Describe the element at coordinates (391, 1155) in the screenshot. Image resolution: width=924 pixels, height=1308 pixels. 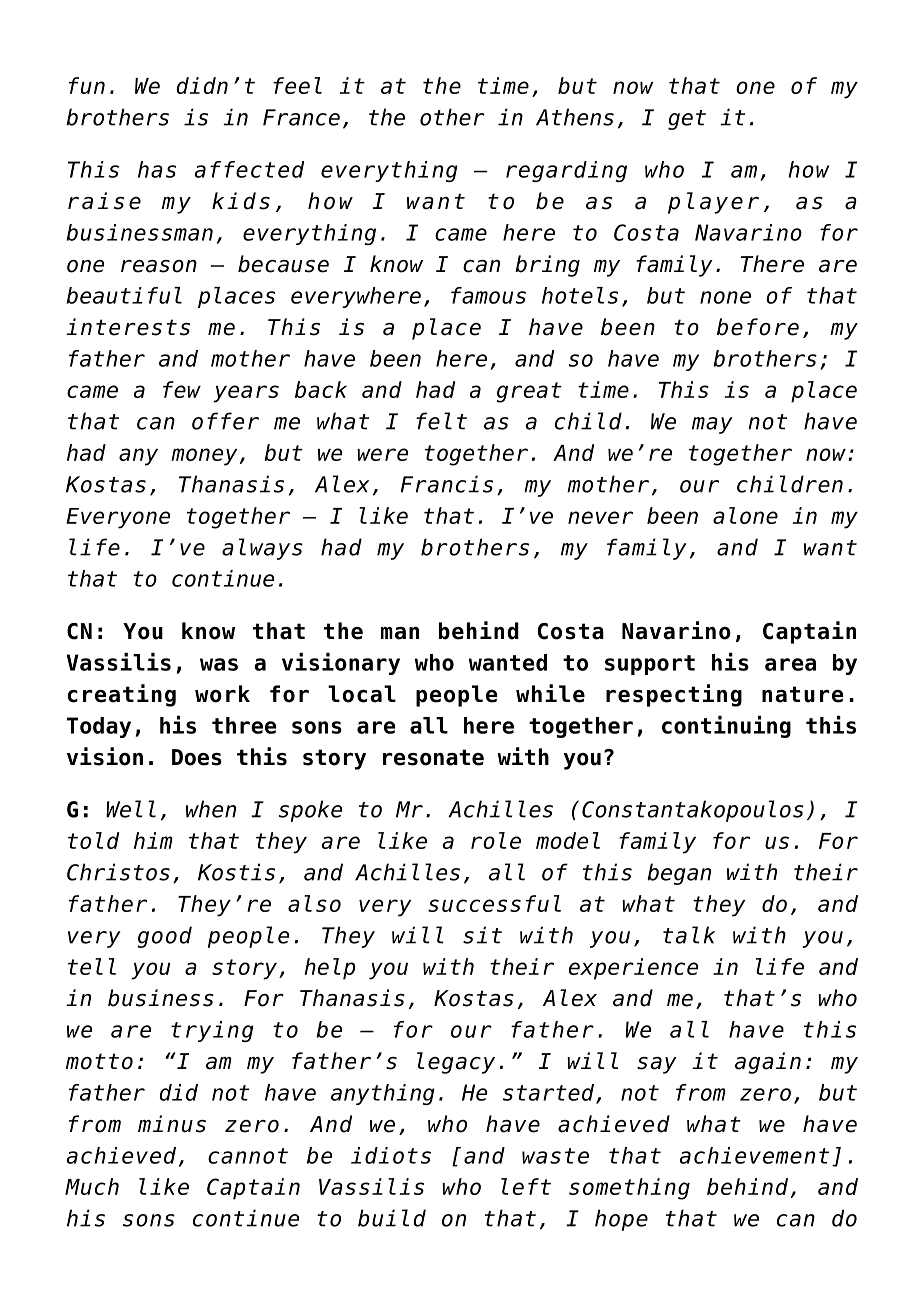
I see `idiots` at that location.
